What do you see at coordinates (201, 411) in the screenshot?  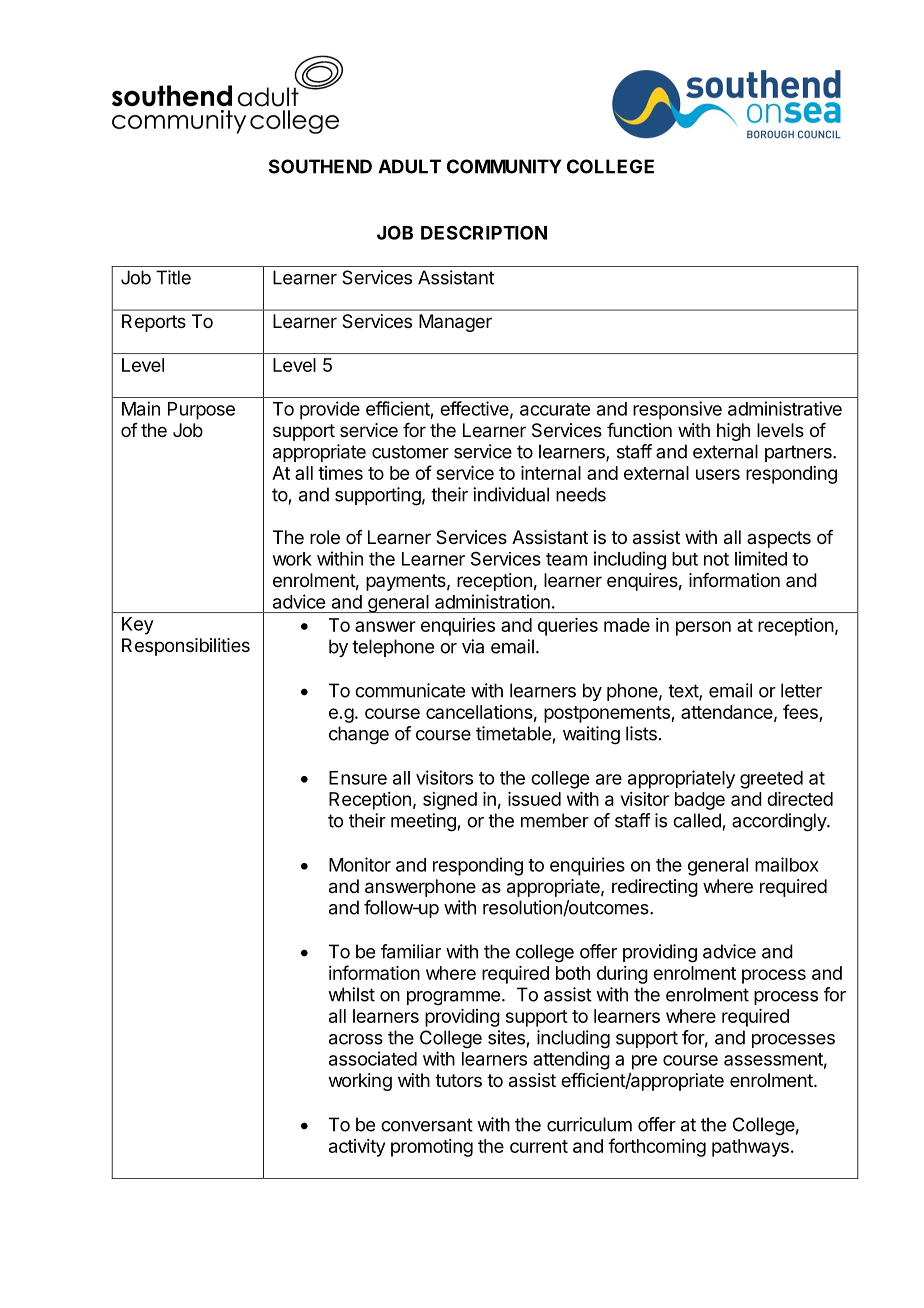 I see `Purpose` at bounding box center [201, 411].
